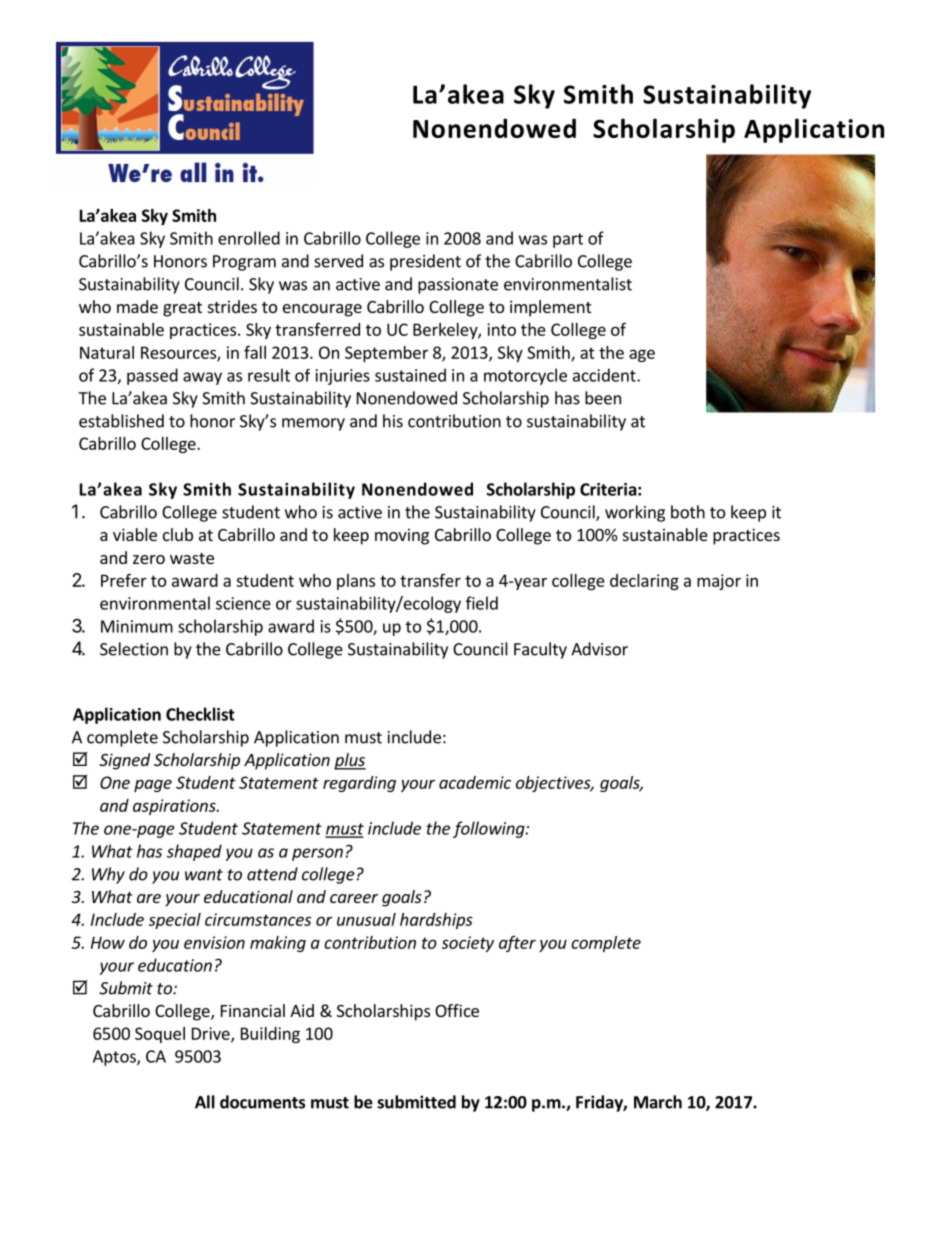 The width and height of the screenshot is (952, 1233). I want to click on part, so click(568, 240).
